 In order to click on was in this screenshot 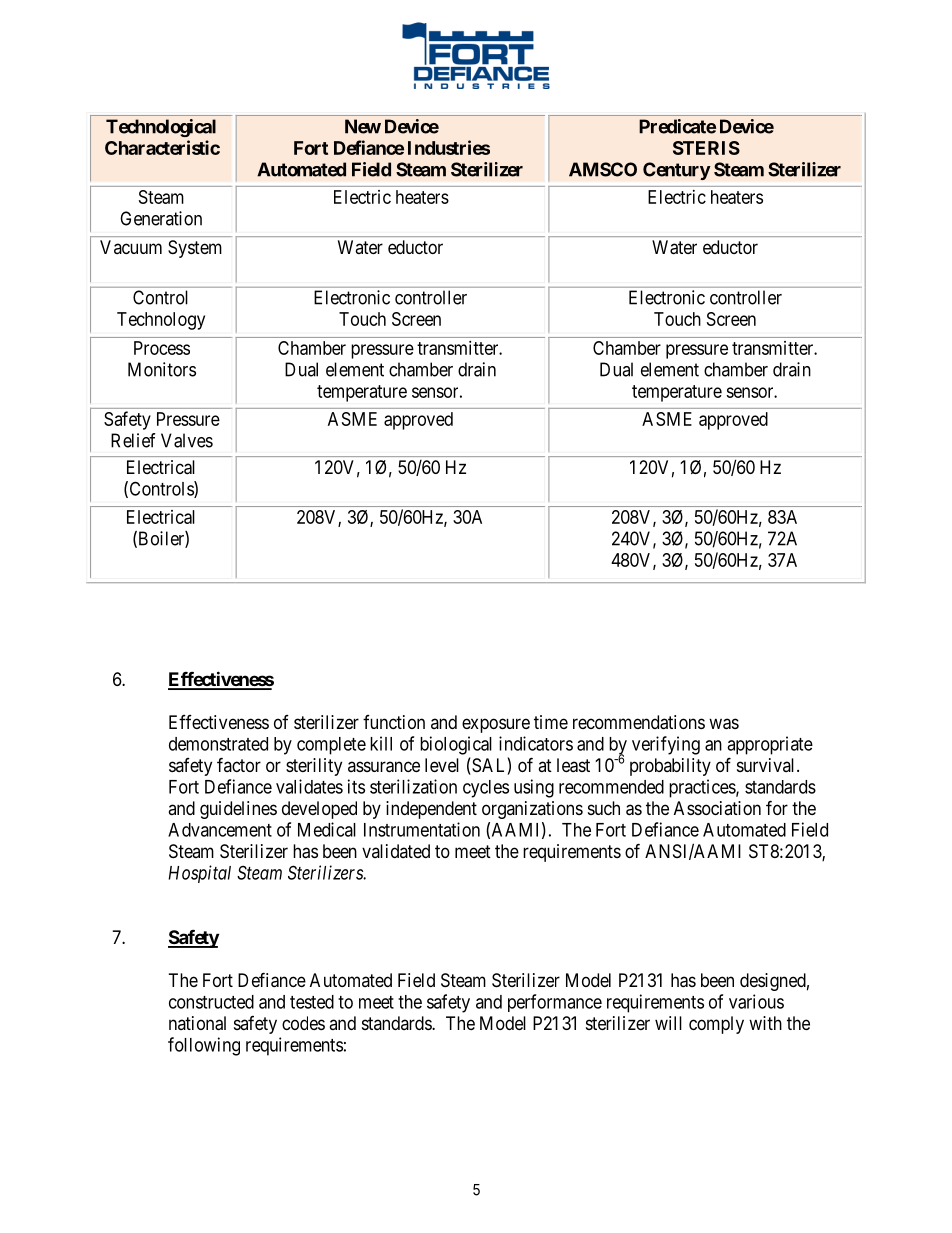, I will do `click(724, 724)`.
